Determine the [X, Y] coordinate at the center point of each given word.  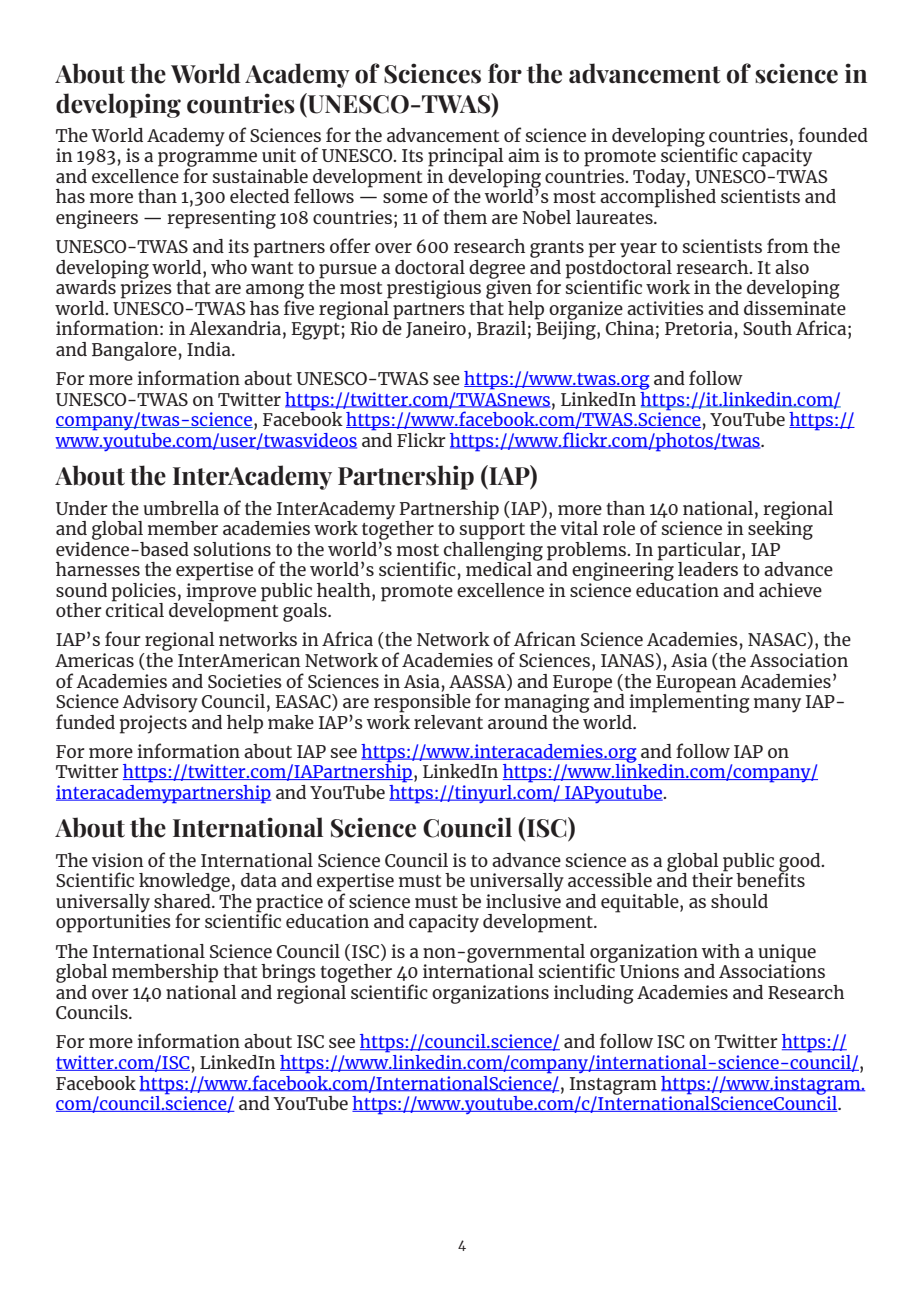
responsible [422, 702]
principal [466, 157]
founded [833, 134]
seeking [780, 529]
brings [288, 973]
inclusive [523, 899]
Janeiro [436, 329]
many [777, 705]
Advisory [160, 703]
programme [209, 161]
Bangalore [135, 351]
